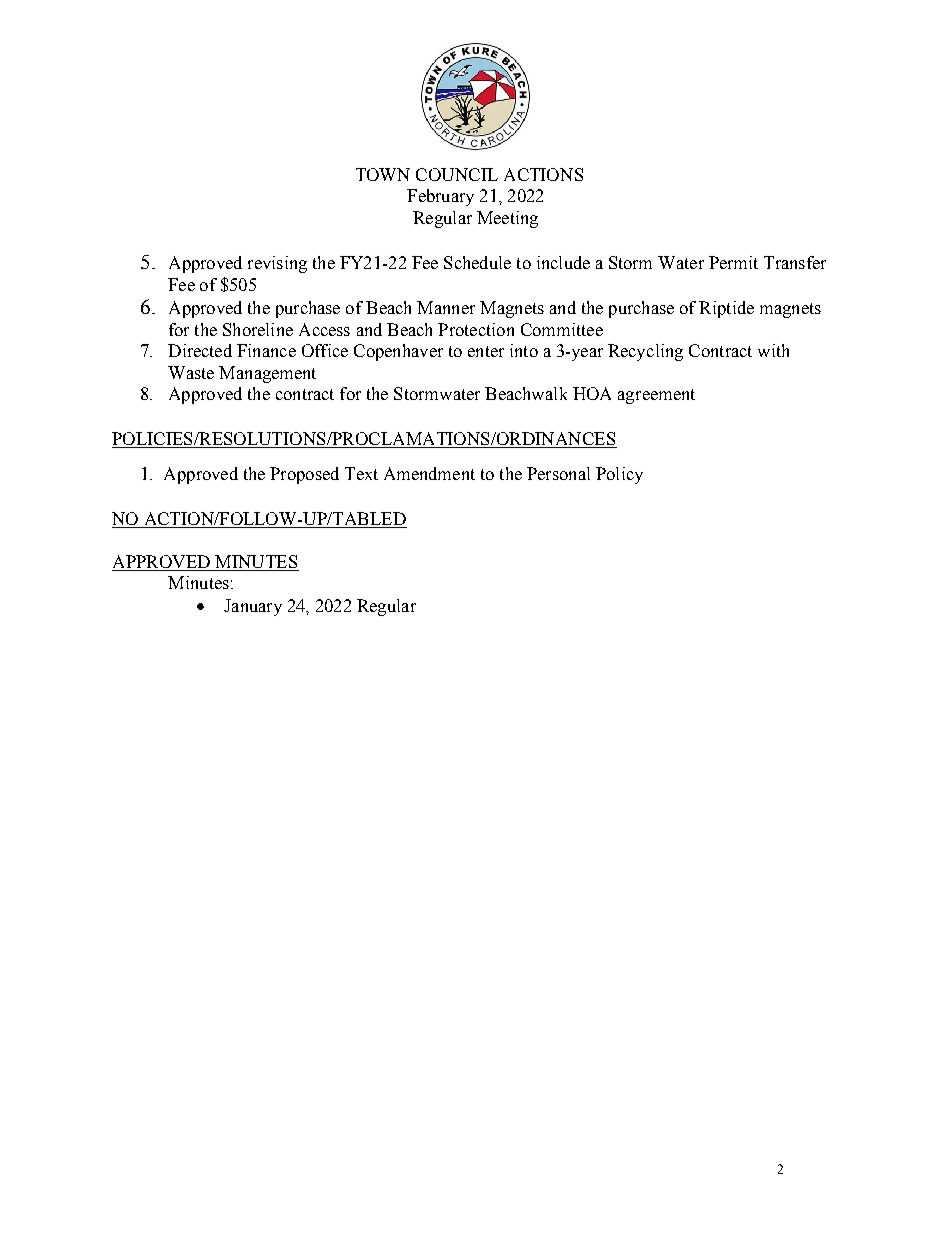 The width and height of the document is (952, 1233). What do you see at coordinates (656, 396) in the document?
I see `agreement` at bounding box center [656, 396].
